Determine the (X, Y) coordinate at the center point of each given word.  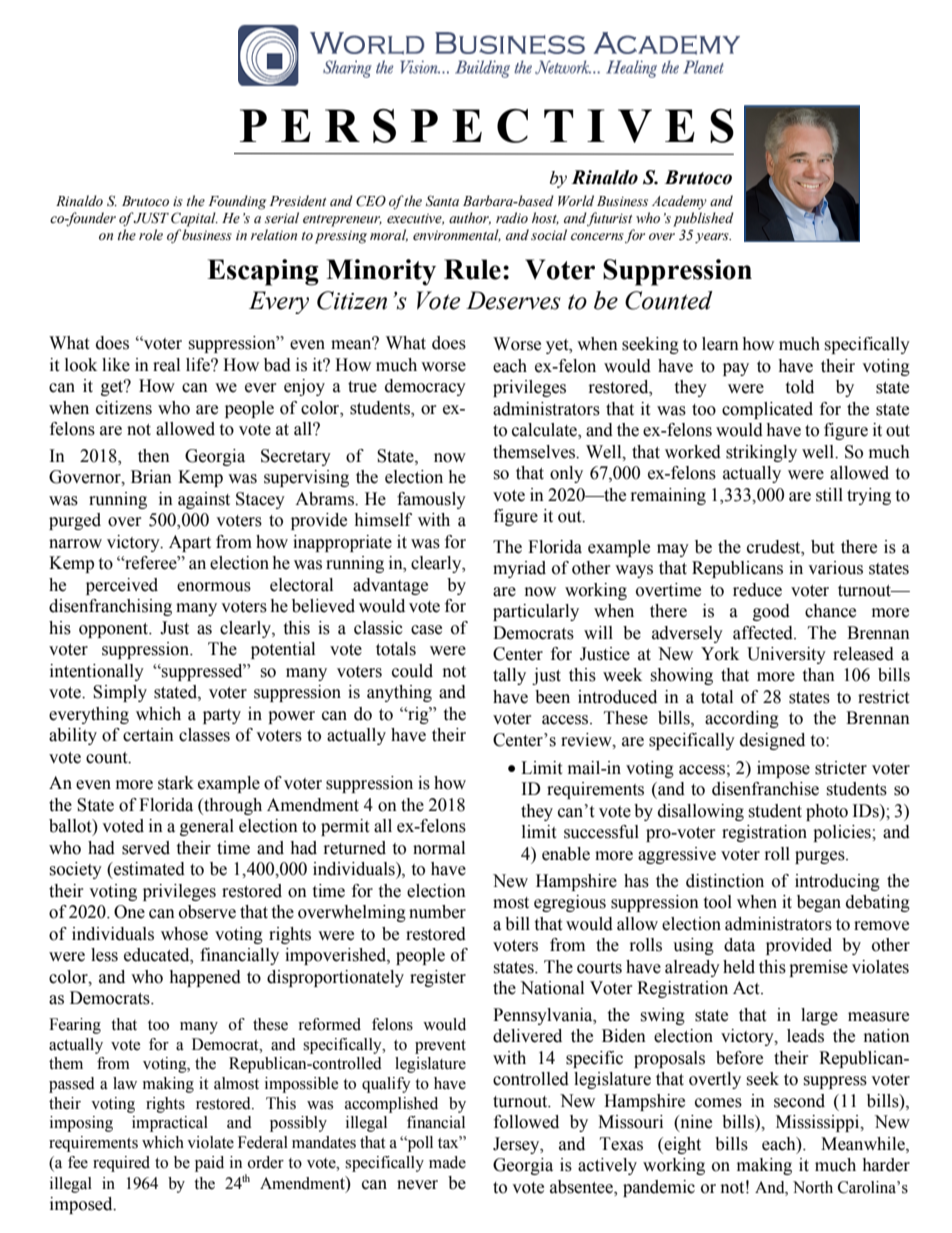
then (154, 456)
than (818, 675)
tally (509, 676)
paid (209, 1164)
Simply (120, 693)
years (713, 238)
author (470, 218)
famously (431, 500)
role (151, 235)
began (819, 903)
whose (184, 934)
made (447, 1162)
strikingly (761, 453)
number (437, 912)
